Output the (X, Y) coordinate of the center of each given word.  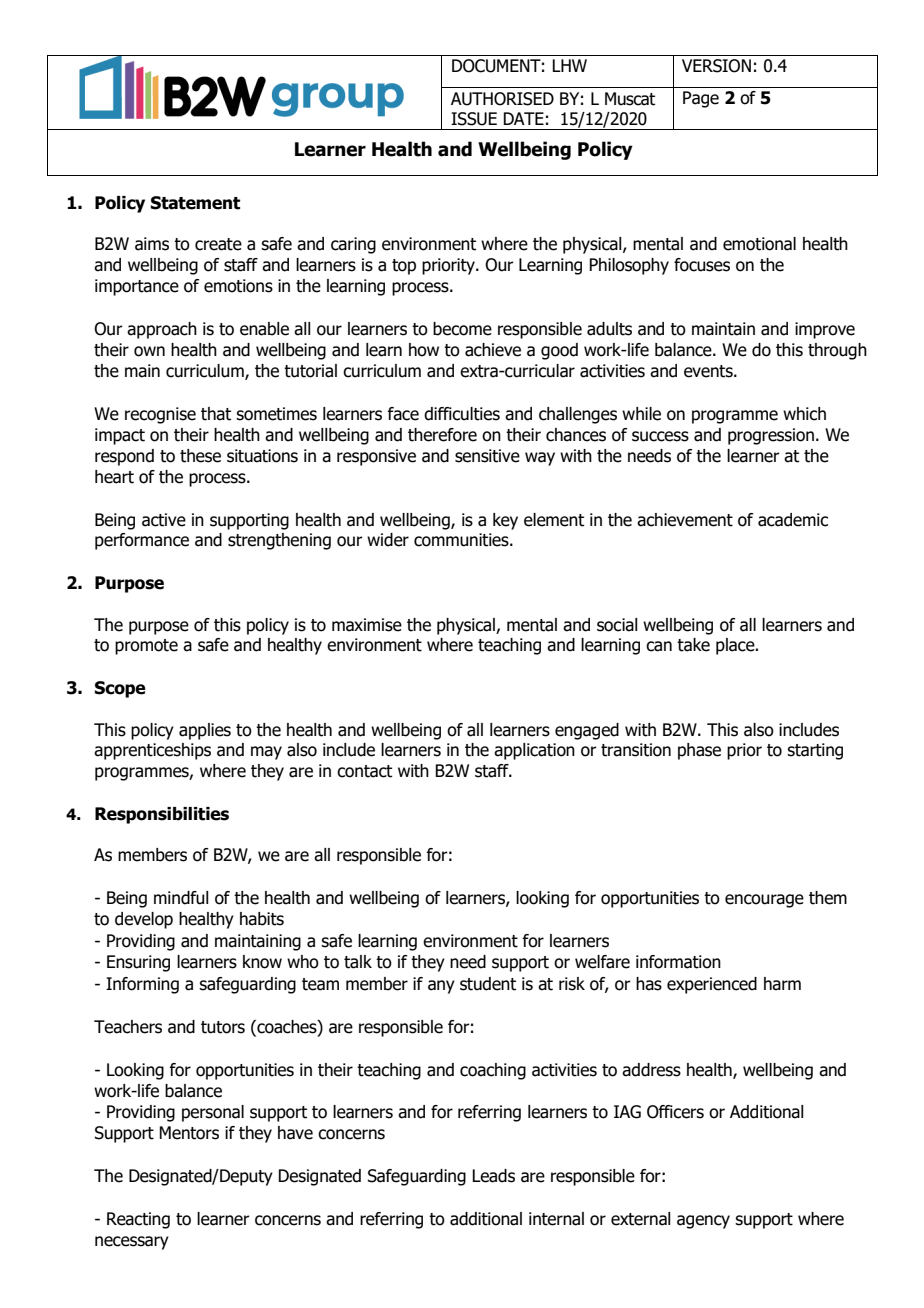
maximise (367, 625)
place (736, 646)
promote (146, 647)
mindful (181, 898)
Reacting (138, 1220)
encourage (764, 901)
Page (701, 99)
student (488, 984)
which (804, 414)
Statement (195, 203)
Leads (493, 1176)
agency (703, 1222)
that (216, 414)
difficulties (462, 414)
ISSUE (474, 119)
